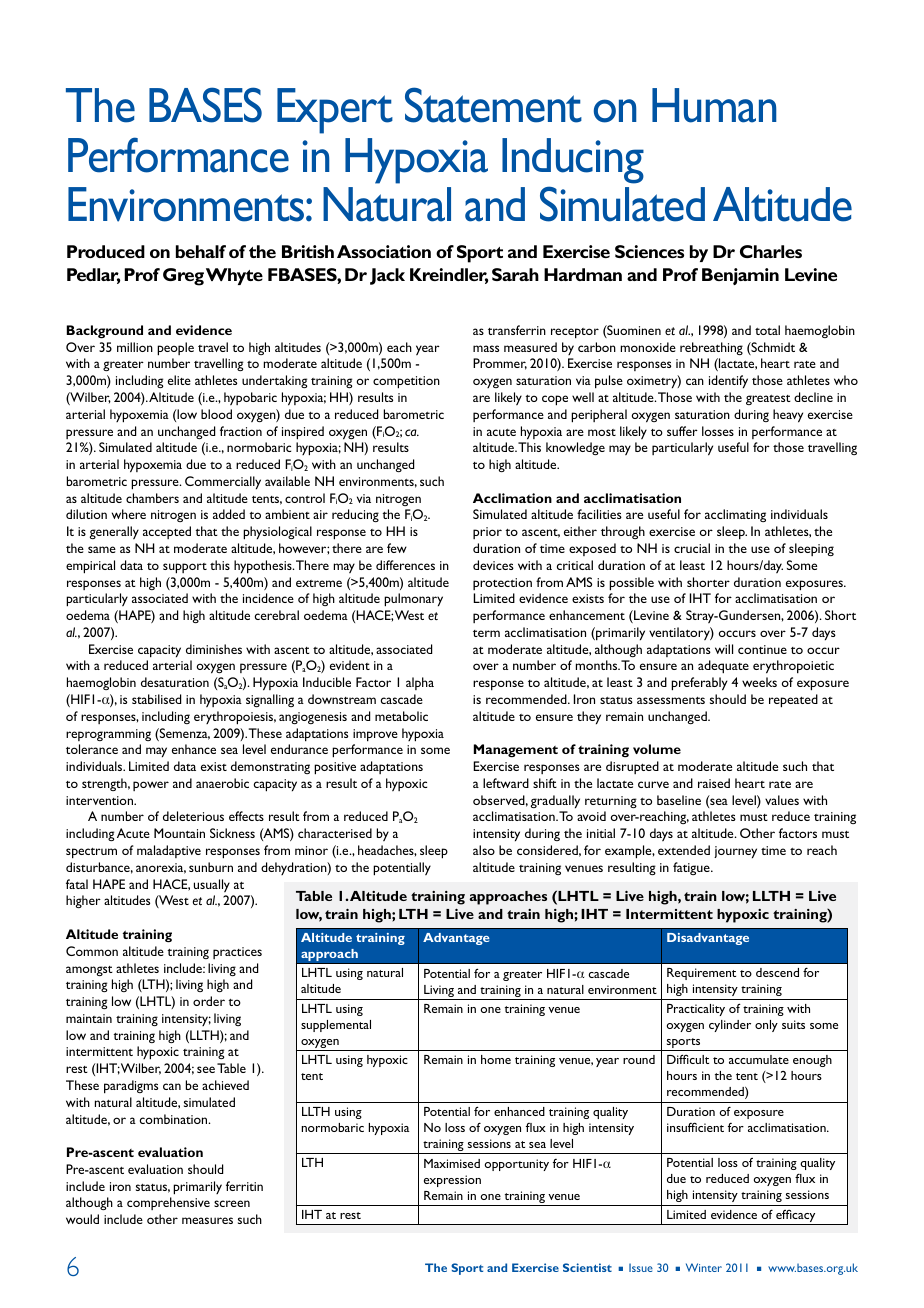 The image size is (924, 1308). What do you see at coordinates (201, 251) in the page?
I see `behalf` at bounding box center [201, 251].
